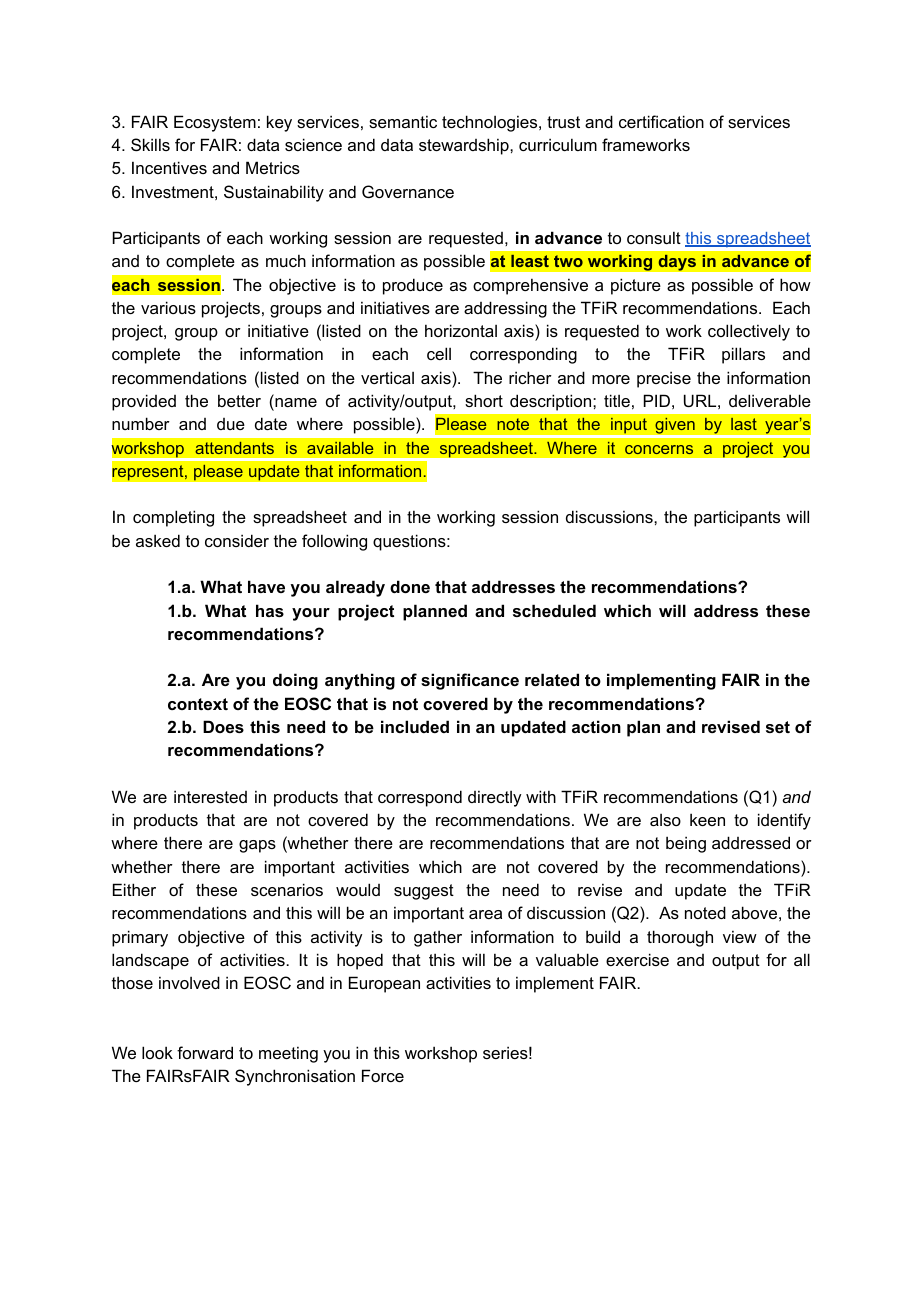 The image size is (924, 1307). Describe the element at coordinates (744, 424) in the document. I see `last` at that location.
